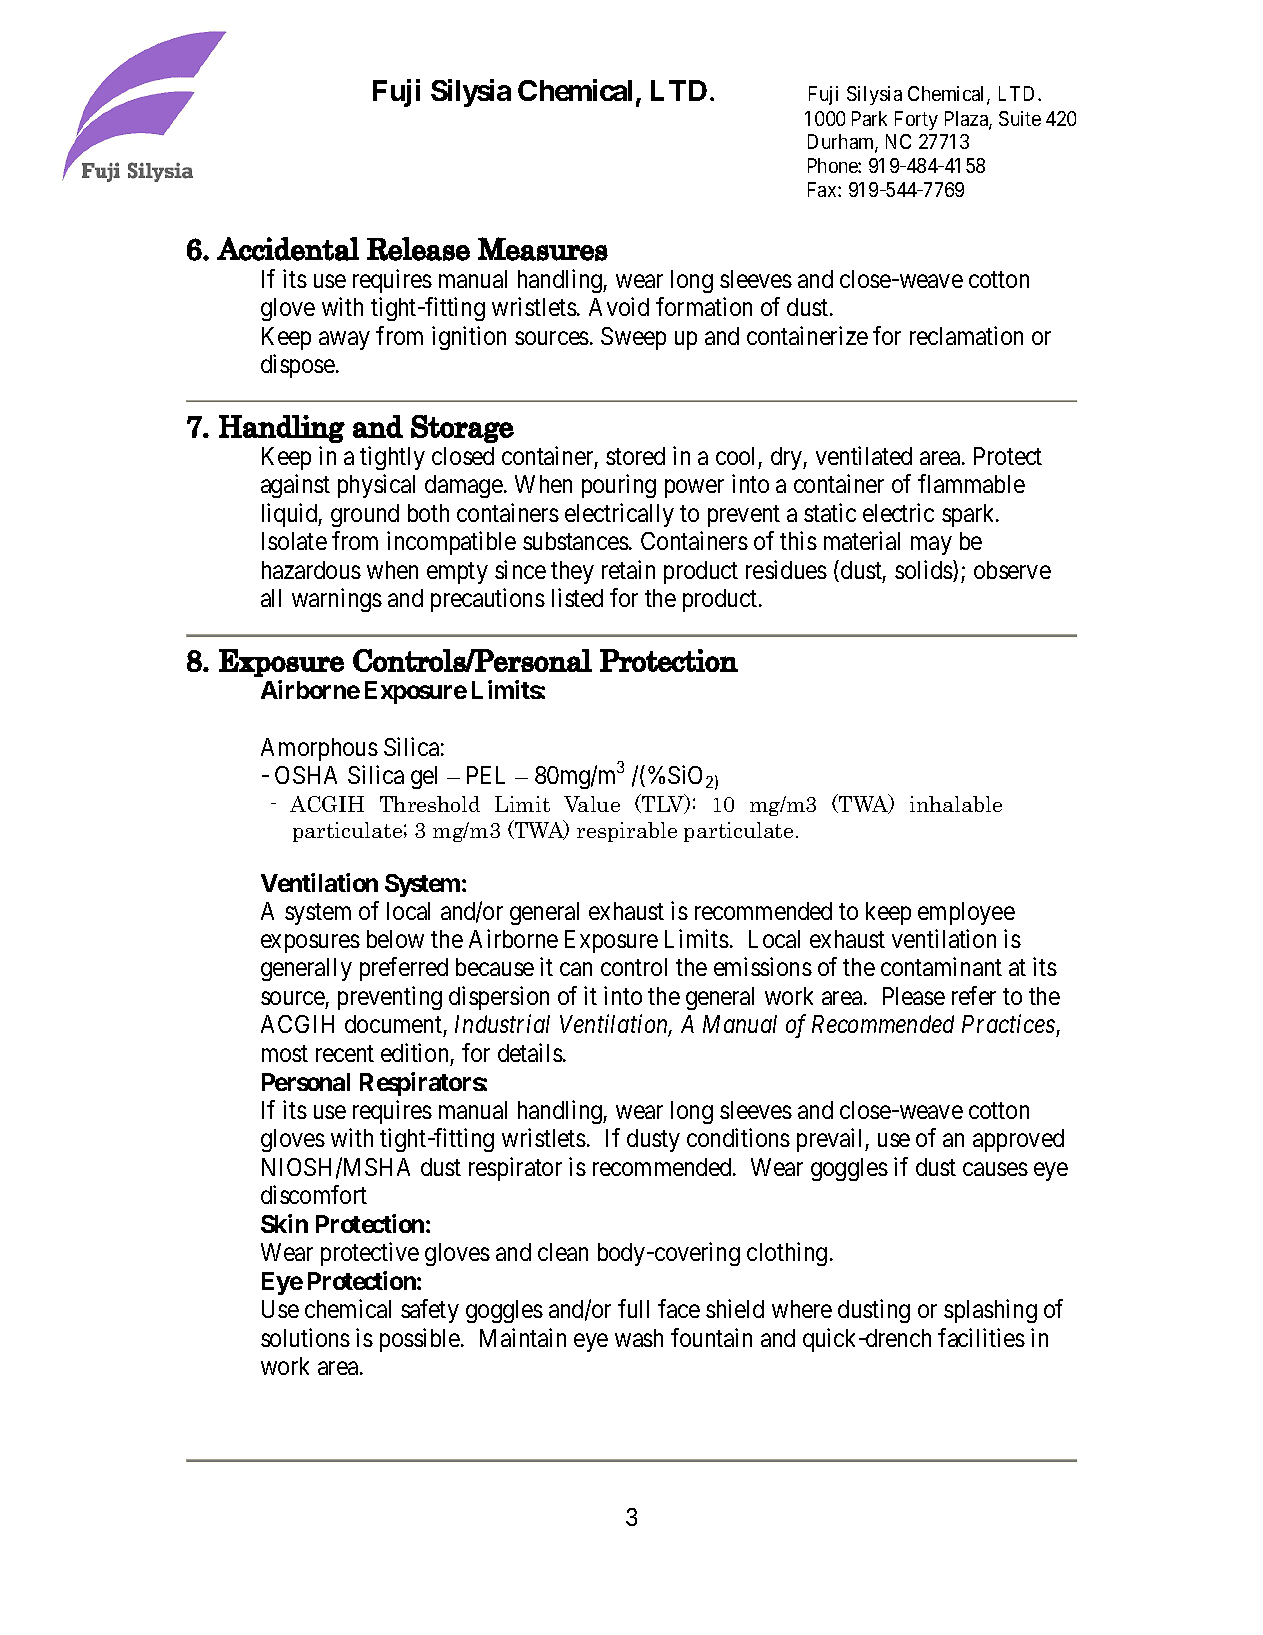  Describe the element at coordinates (576, 969) in the screenshot. I see `can` at that location.
